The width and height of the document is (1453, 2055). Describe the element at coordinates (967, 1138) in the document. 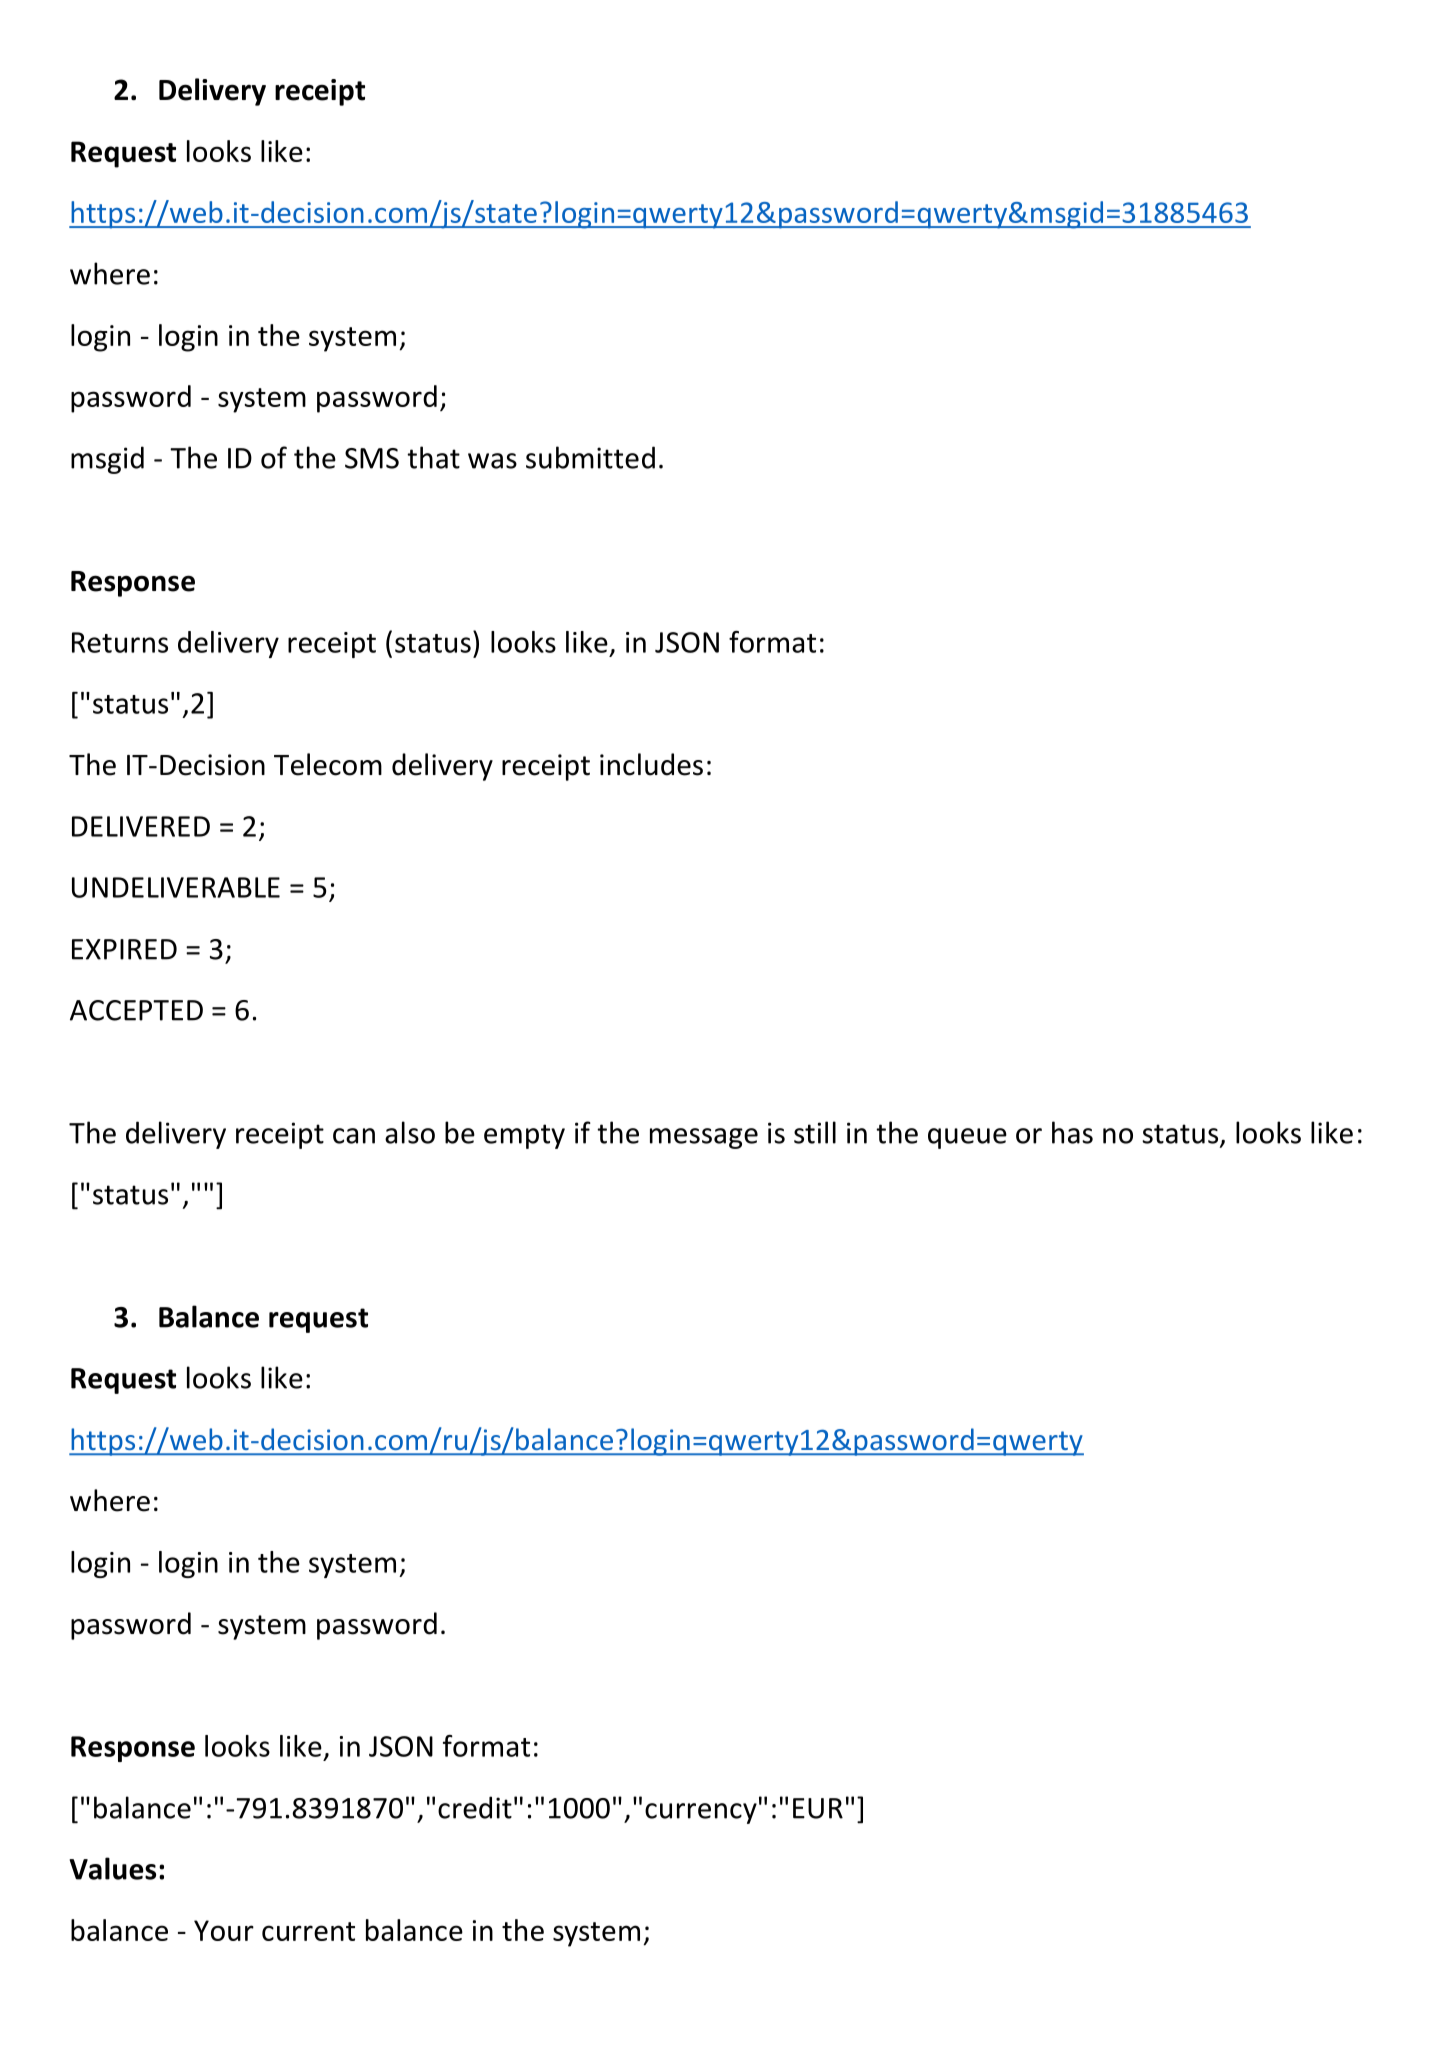

I see `queue` at that location.
